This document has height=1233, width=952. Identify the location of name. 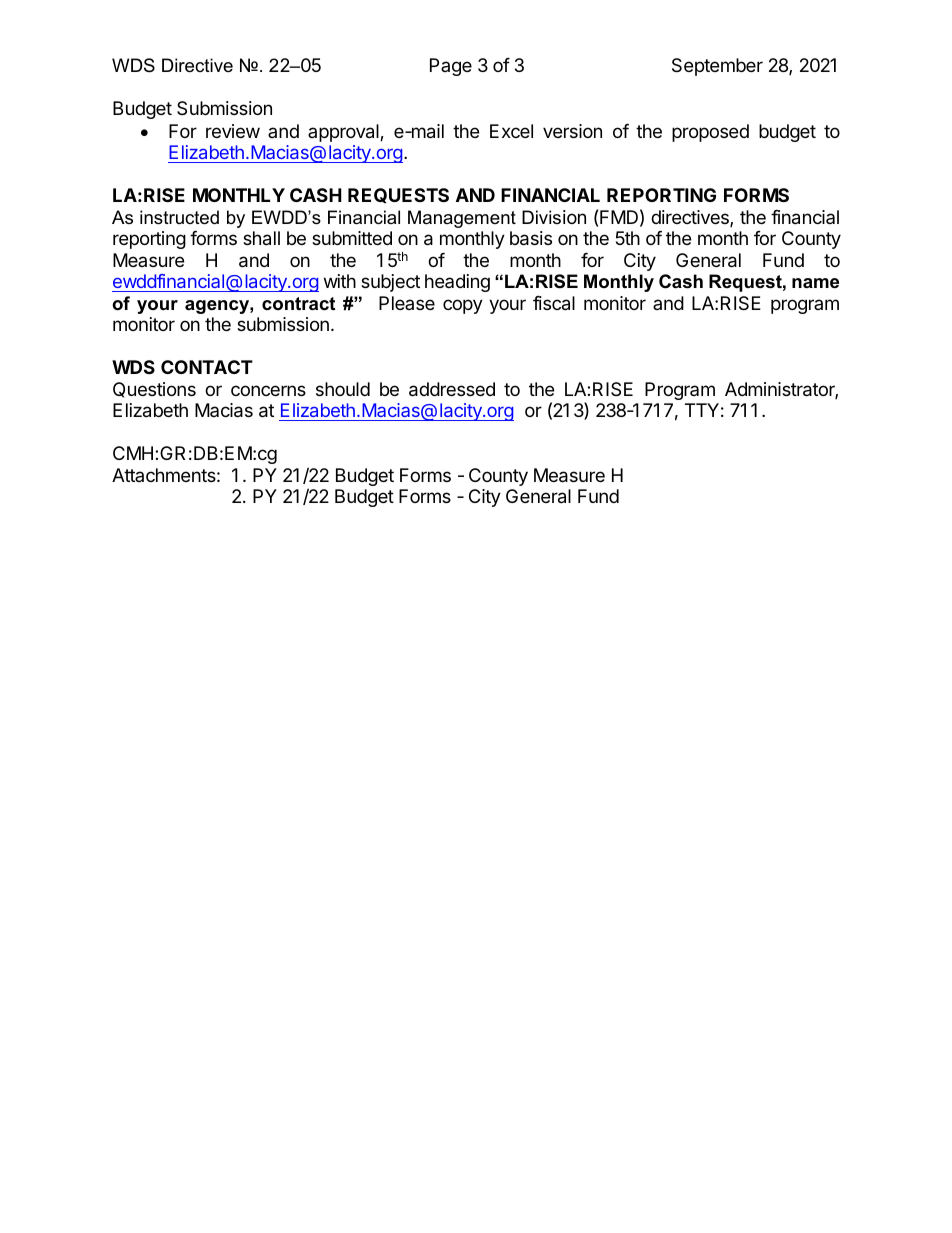
(815, 283).
